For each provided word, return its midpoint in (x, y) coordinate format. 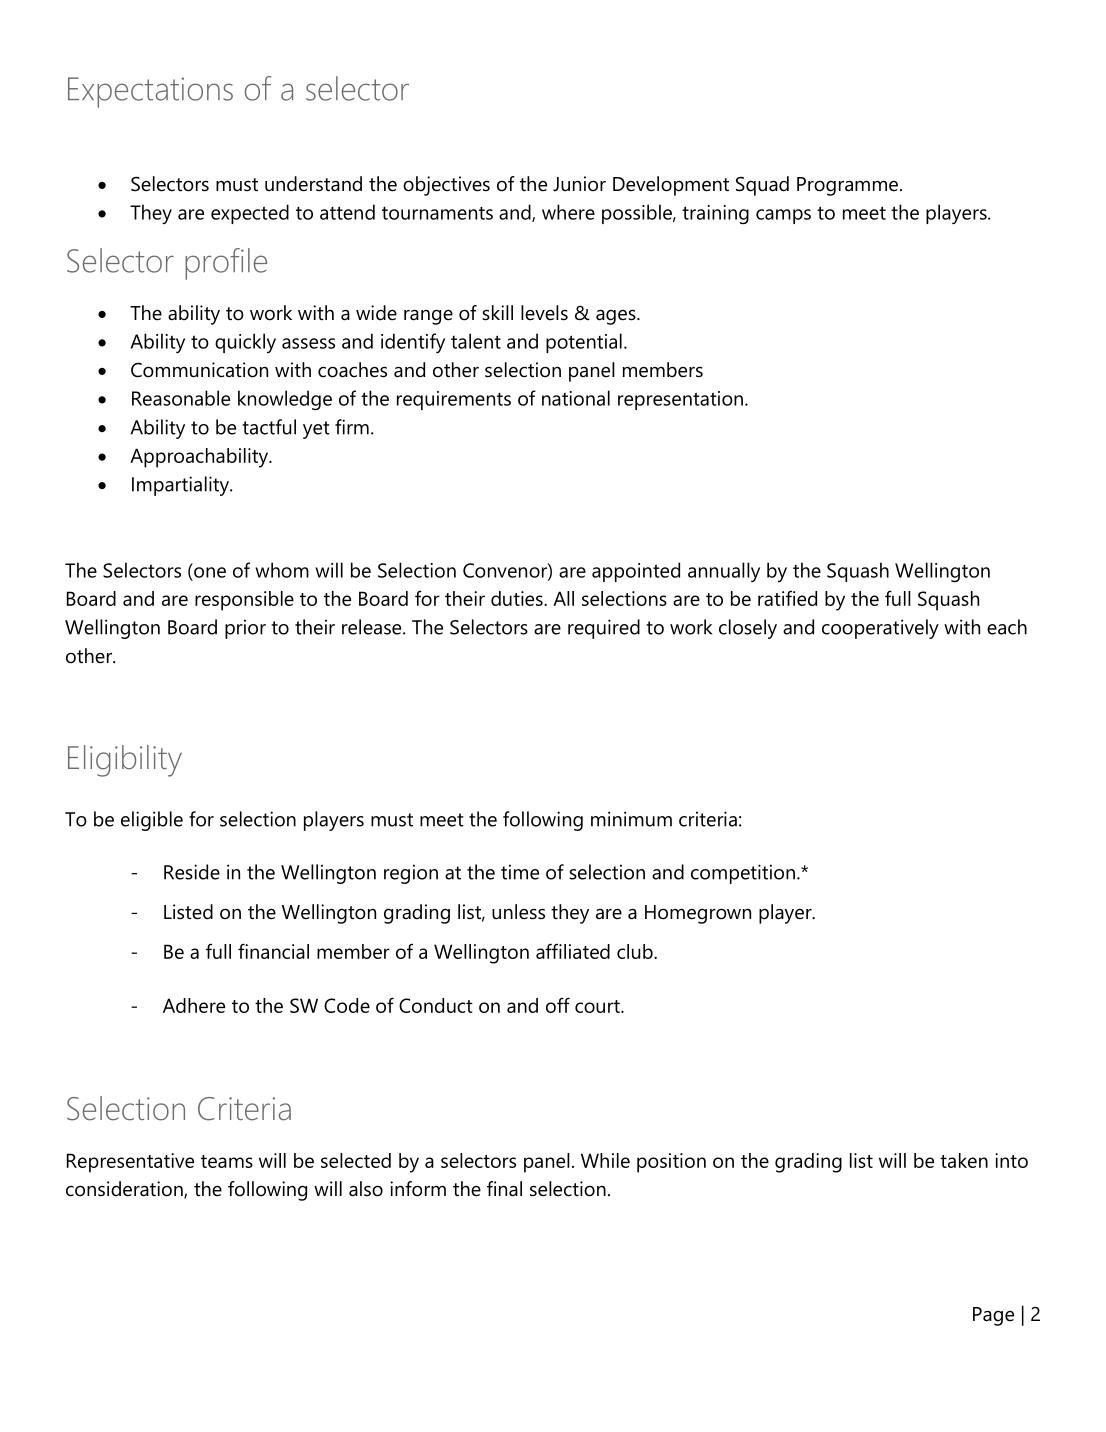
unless (518, 912)
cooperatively (880, 629)
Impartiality (182, 486)
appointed (636, 572)
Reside (192, 872)
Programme (847, 186)
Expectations (150, 92)
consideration (125, 1190)
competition (743, 874)
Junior (579, 184)
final (504, 1189)
